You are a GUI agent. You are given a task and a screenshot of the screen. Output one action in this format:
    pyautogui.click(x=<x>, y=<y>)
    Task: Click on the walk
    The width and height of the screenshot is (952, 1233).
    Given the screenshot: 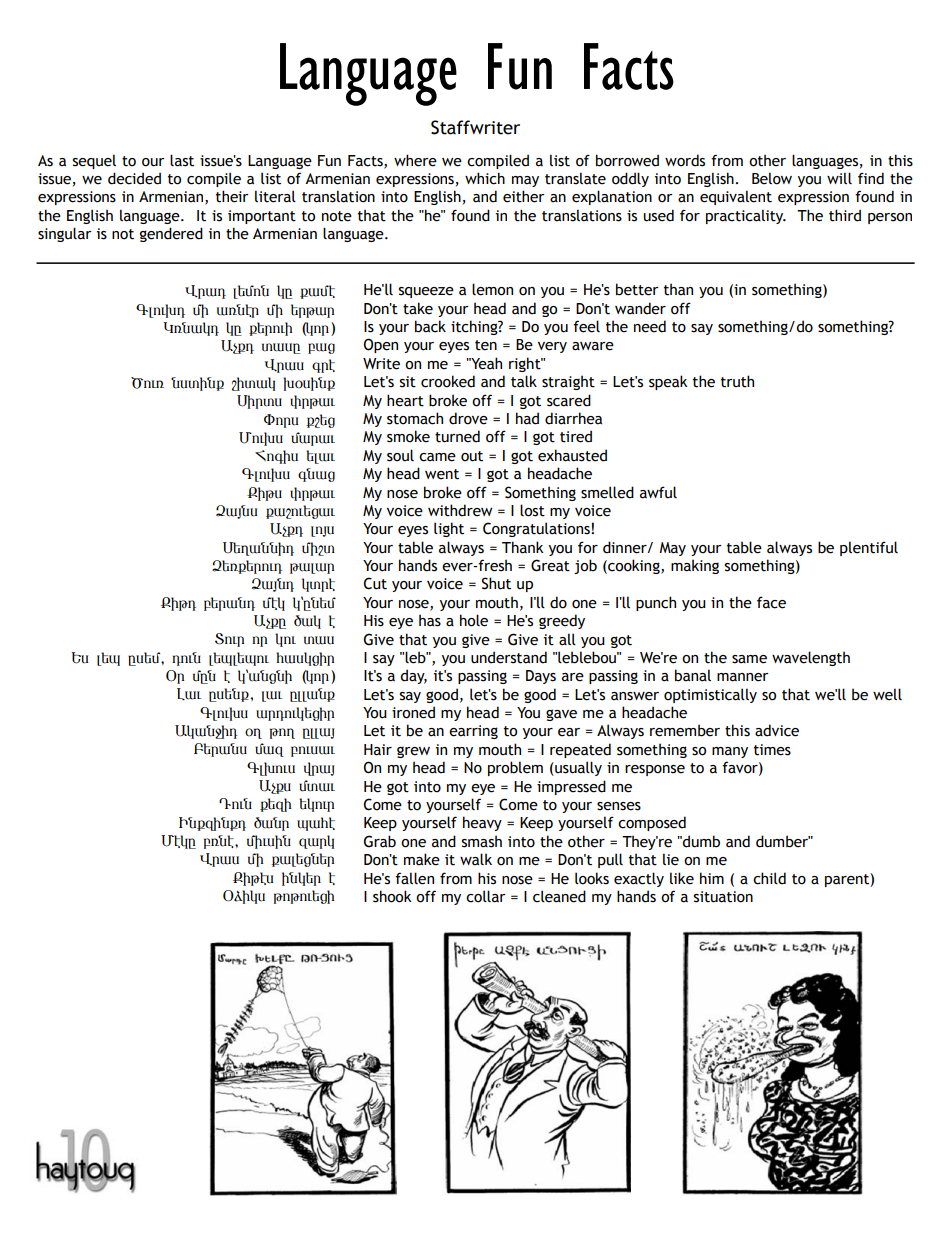 What is the action you would take?
    pyautogui.click(x=476, y=859)
